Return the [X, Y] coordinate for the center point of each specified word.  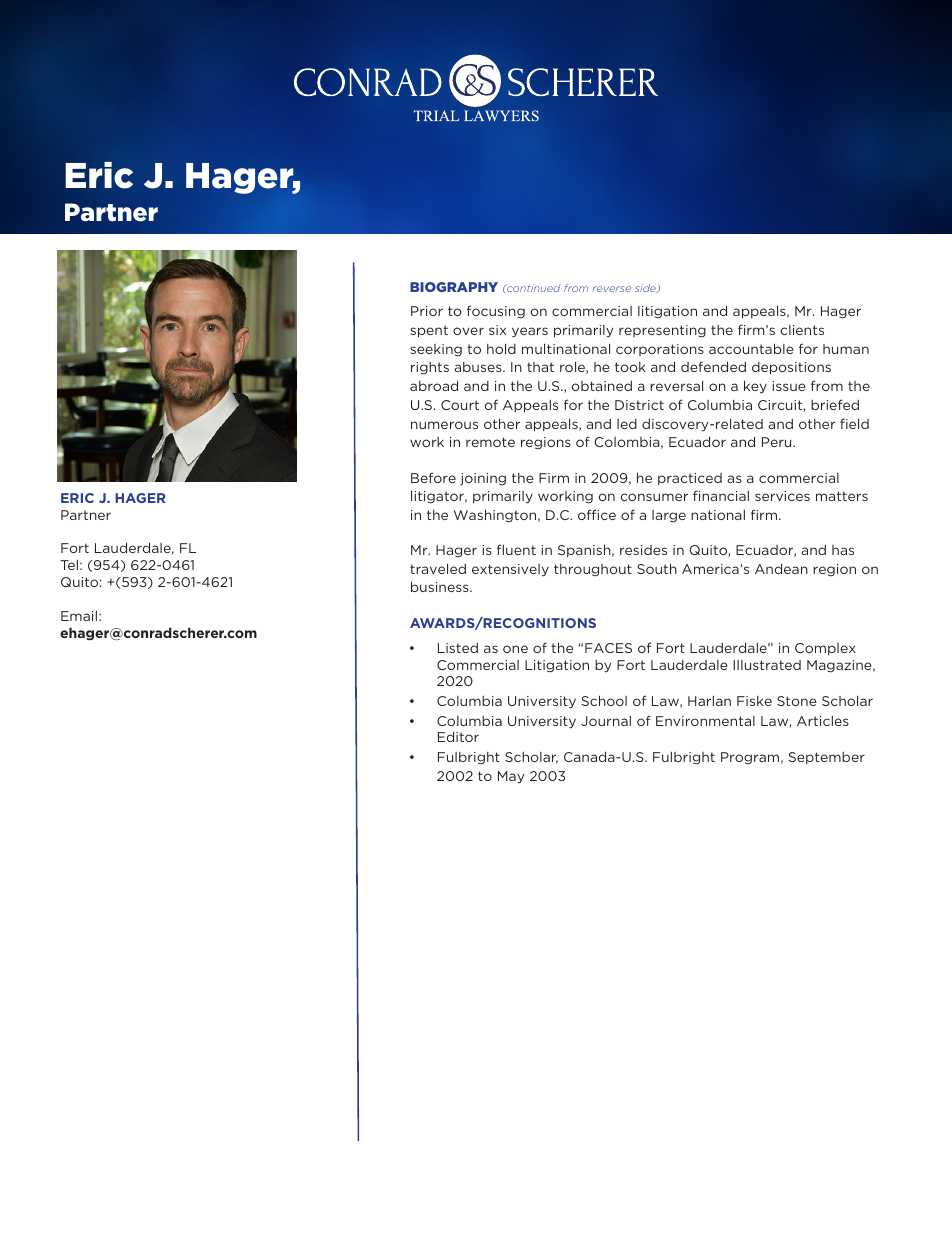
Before [433, 477]
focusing [496, 311]
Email [79, 616]
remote [490, 442]
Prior [427, 311]
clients [802, 330]
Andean [781, 568]
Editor [458, 736]
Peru [778, 442]
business [441, 586]
